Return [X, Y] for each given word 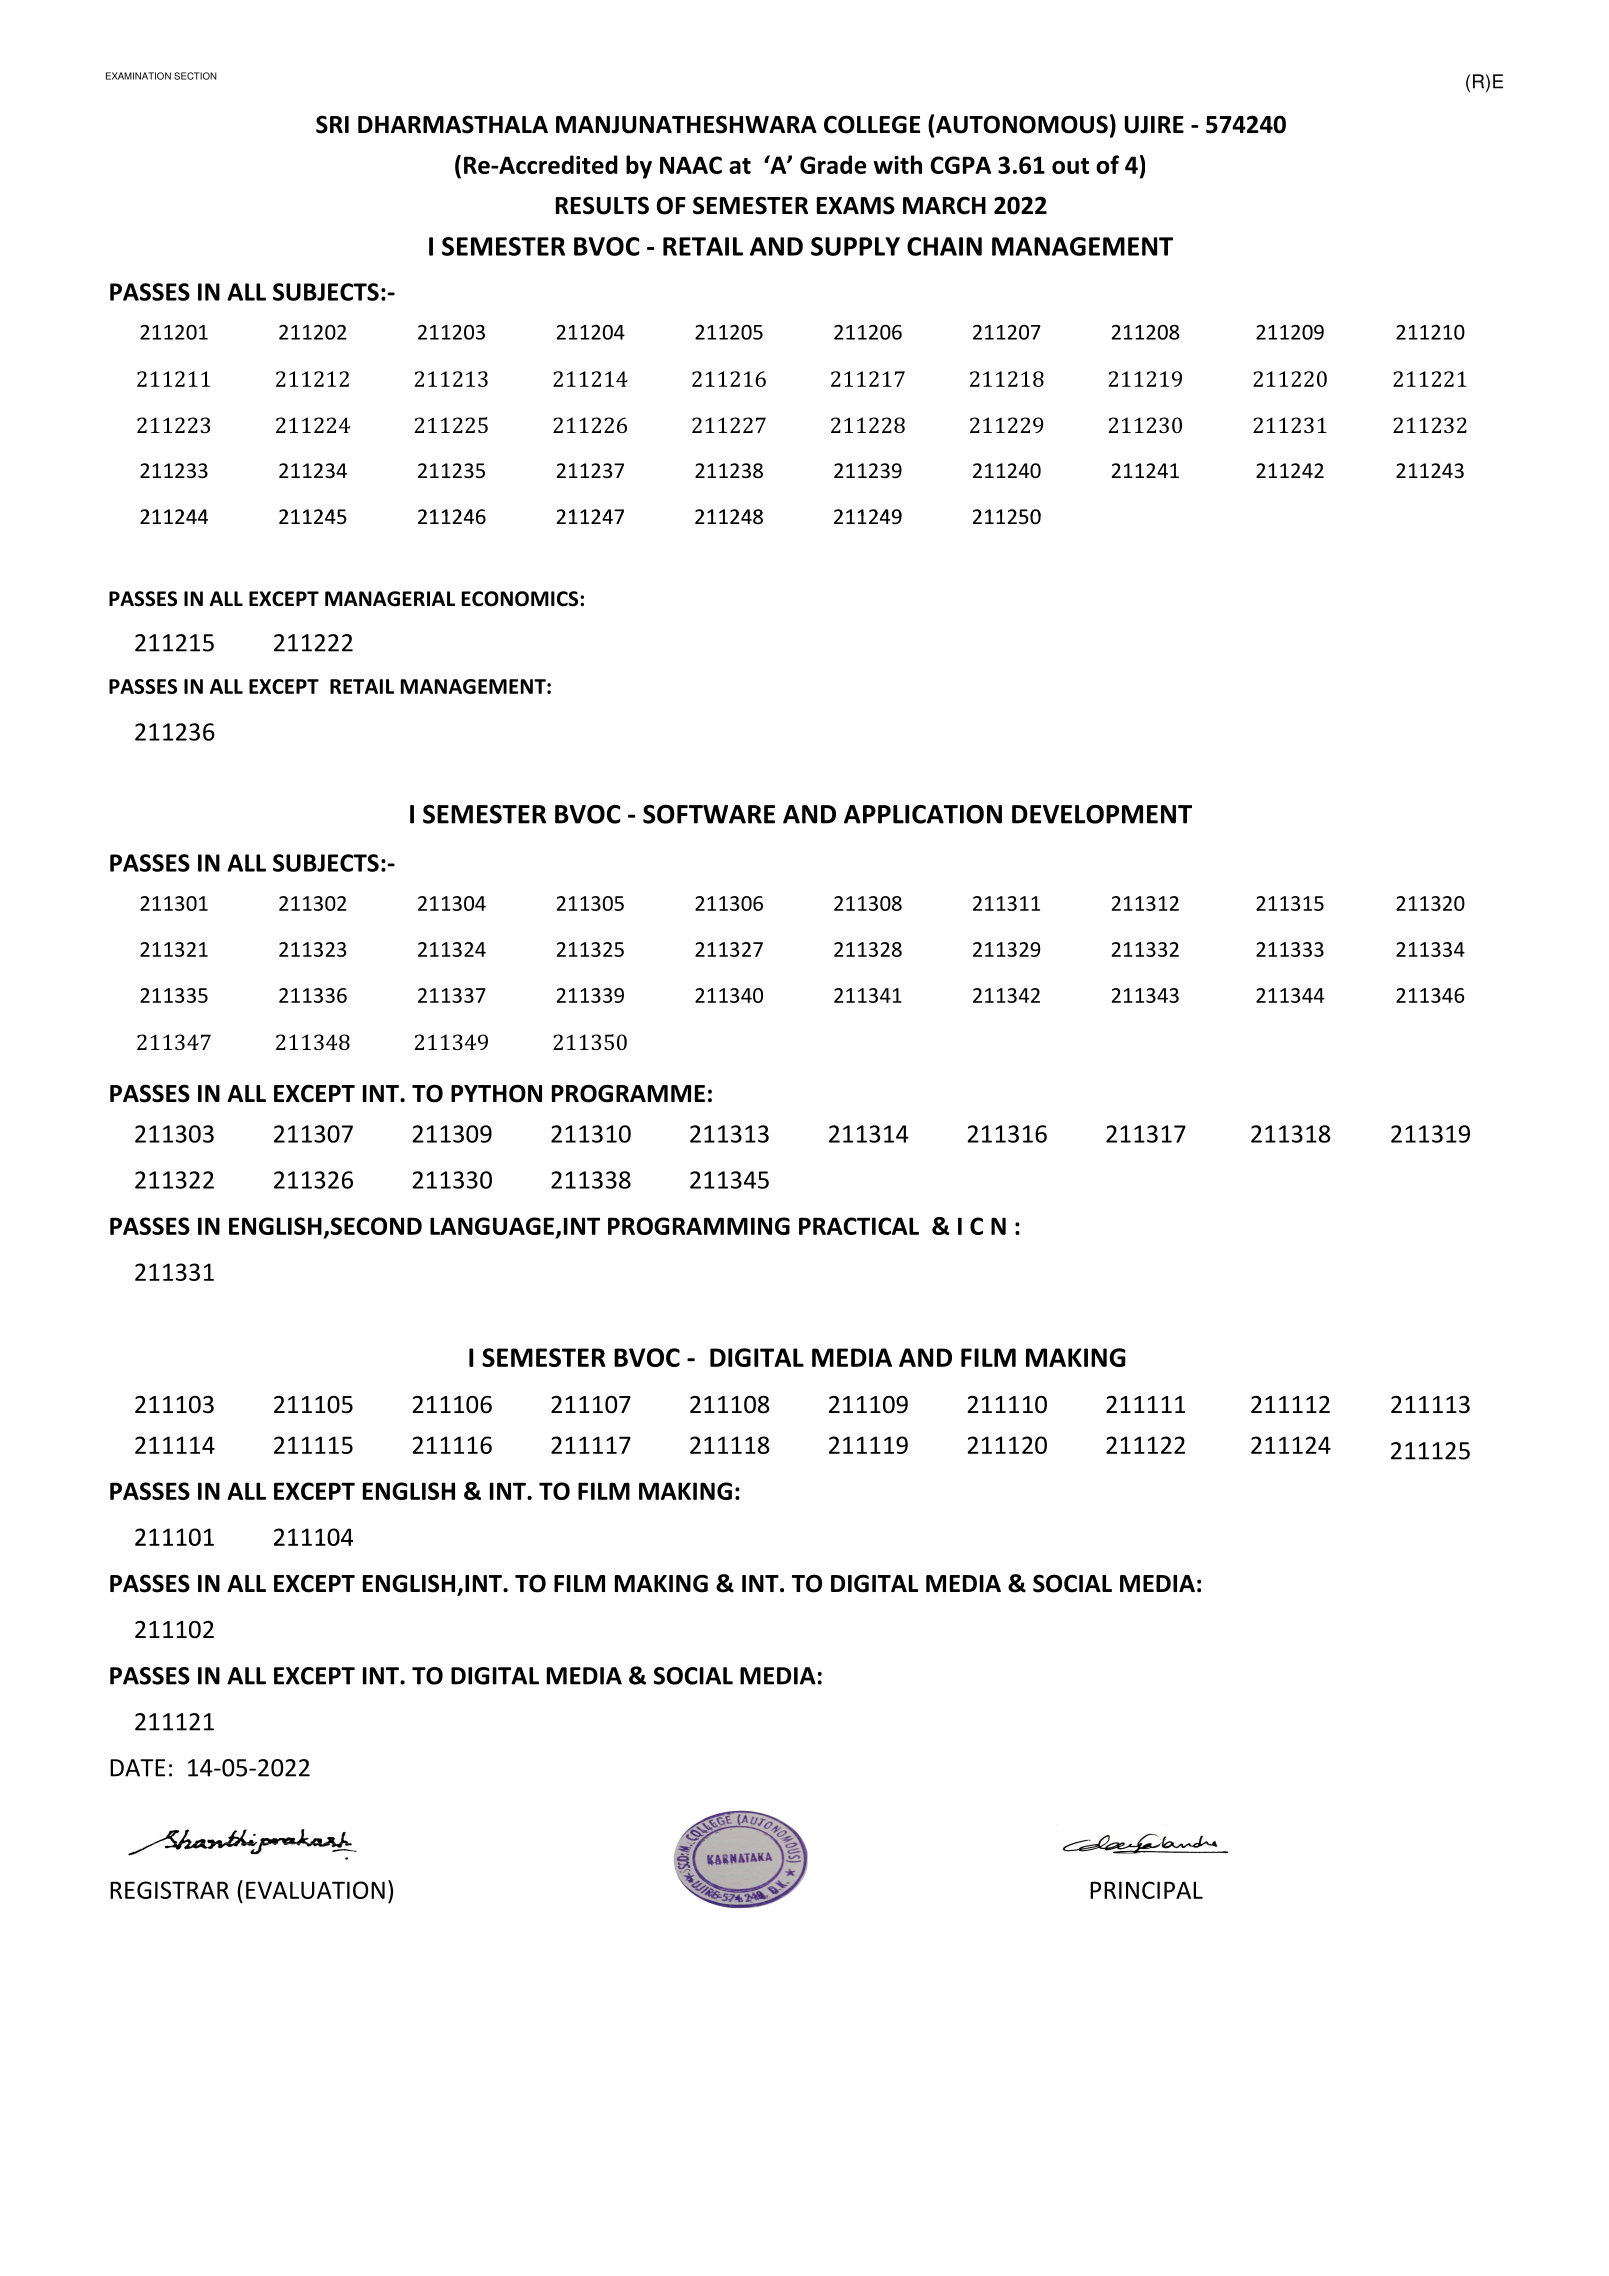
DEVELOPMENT [1102, 814]
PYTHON [496, 1093]
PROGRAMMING [699, 1226]
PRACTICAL [859, 1226]
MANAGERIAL [390, 599]
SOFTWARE [709, 814]
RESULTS [602, 205]
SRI [332, 124]
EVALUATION [315, 1890]
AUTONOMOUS [1022, 124]
